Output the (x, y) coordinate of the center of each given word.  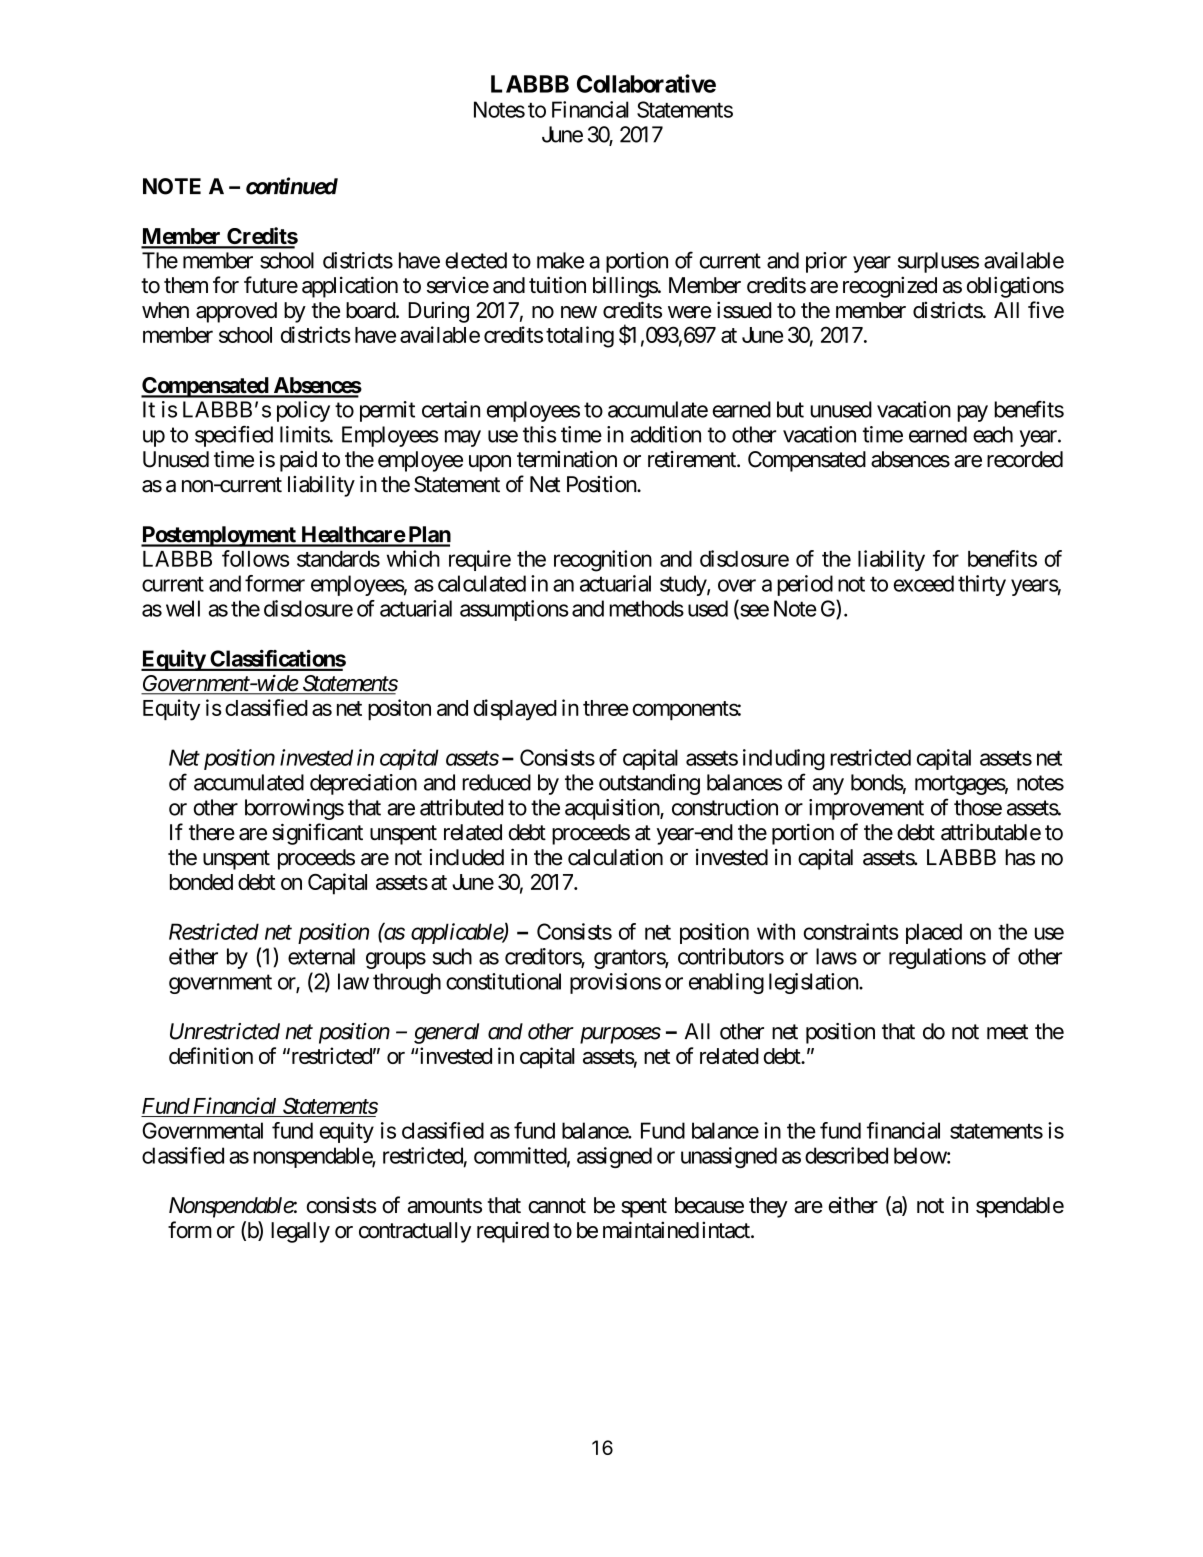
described (846, 1155)
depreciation (363, 784)
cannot (557, 1206)
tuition (557, 285)
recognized (890, 287)
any (828, 786)
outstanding (649, 784)
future (271, 285)
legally (300, 1232)
